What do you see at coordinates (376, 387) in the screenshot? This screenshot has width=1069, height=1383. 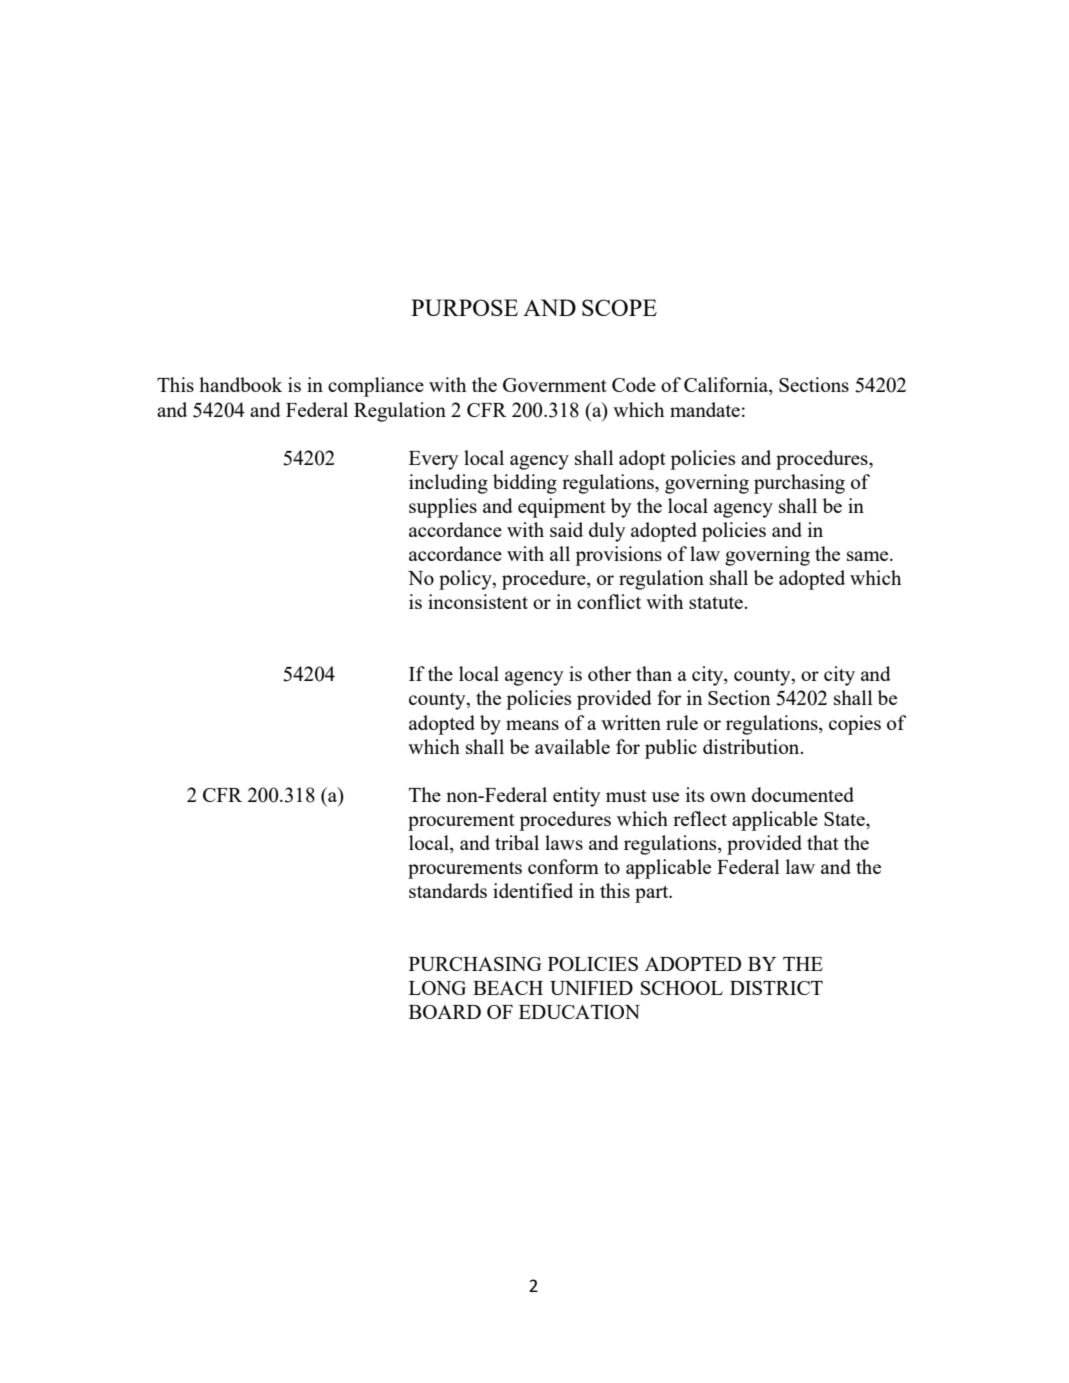 I see `compliance` at bounding box center [376, 387].
